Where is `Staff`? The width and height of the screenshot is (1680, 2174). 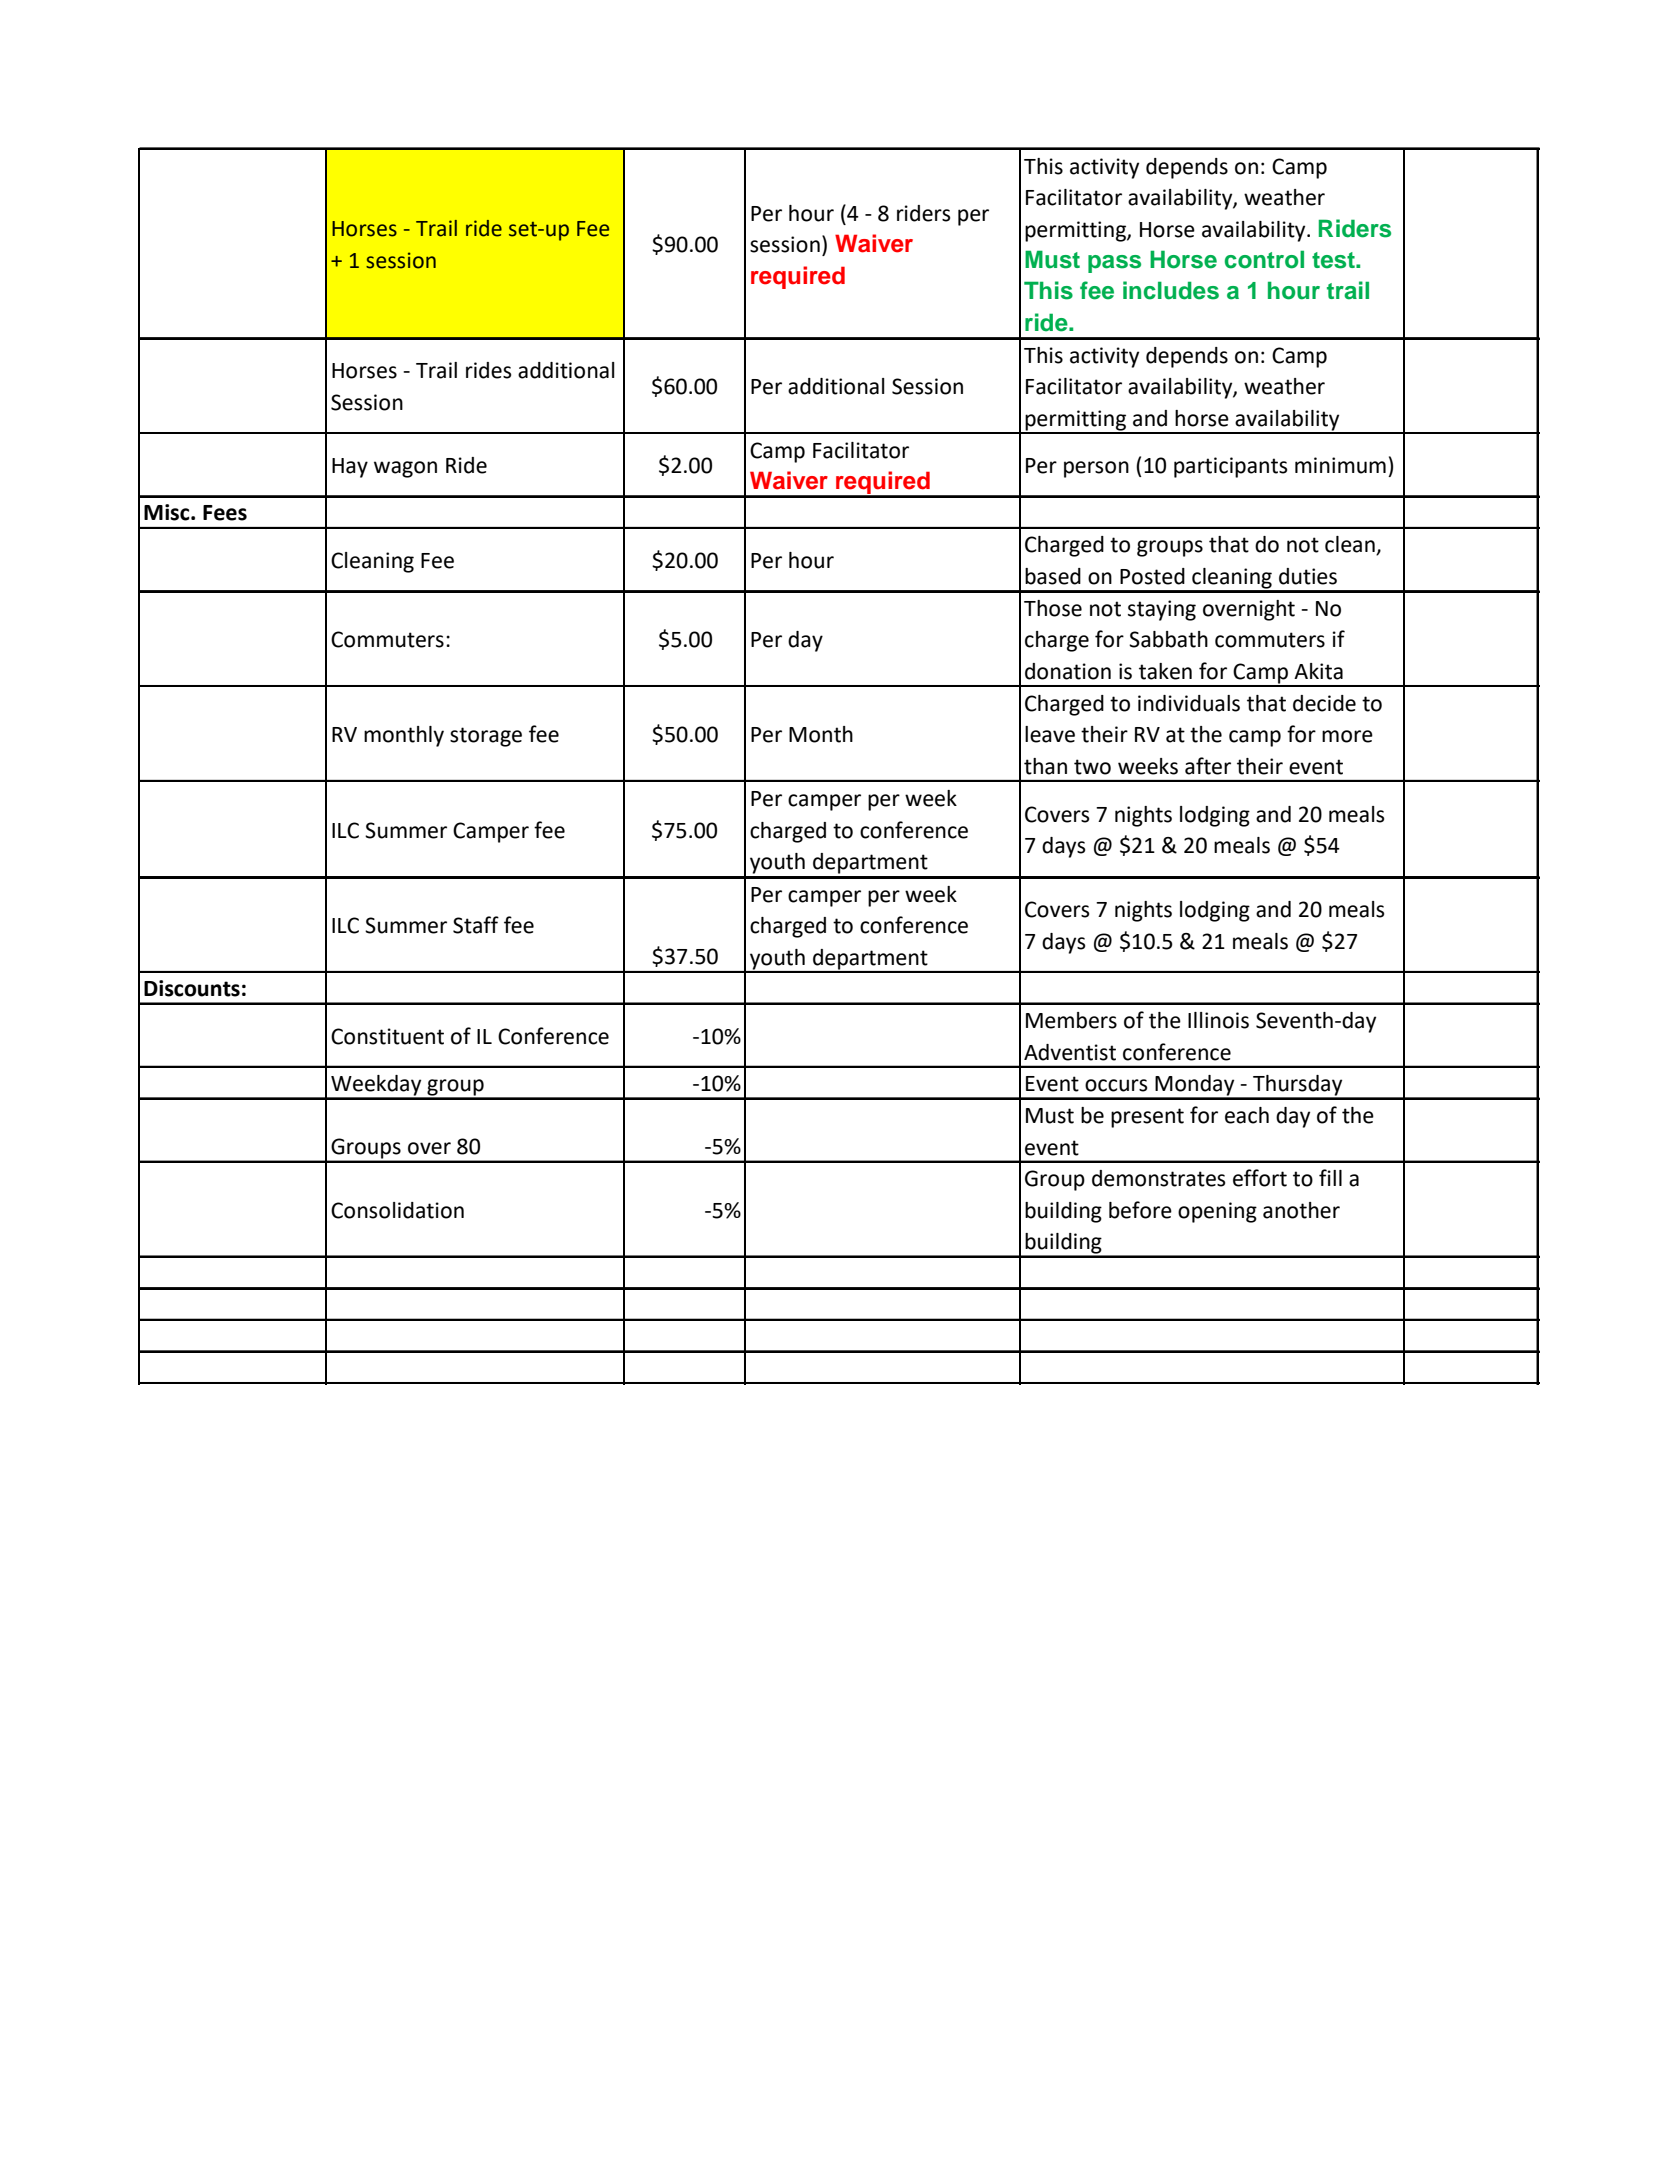 Staff is located at coordinates (476, 925).
